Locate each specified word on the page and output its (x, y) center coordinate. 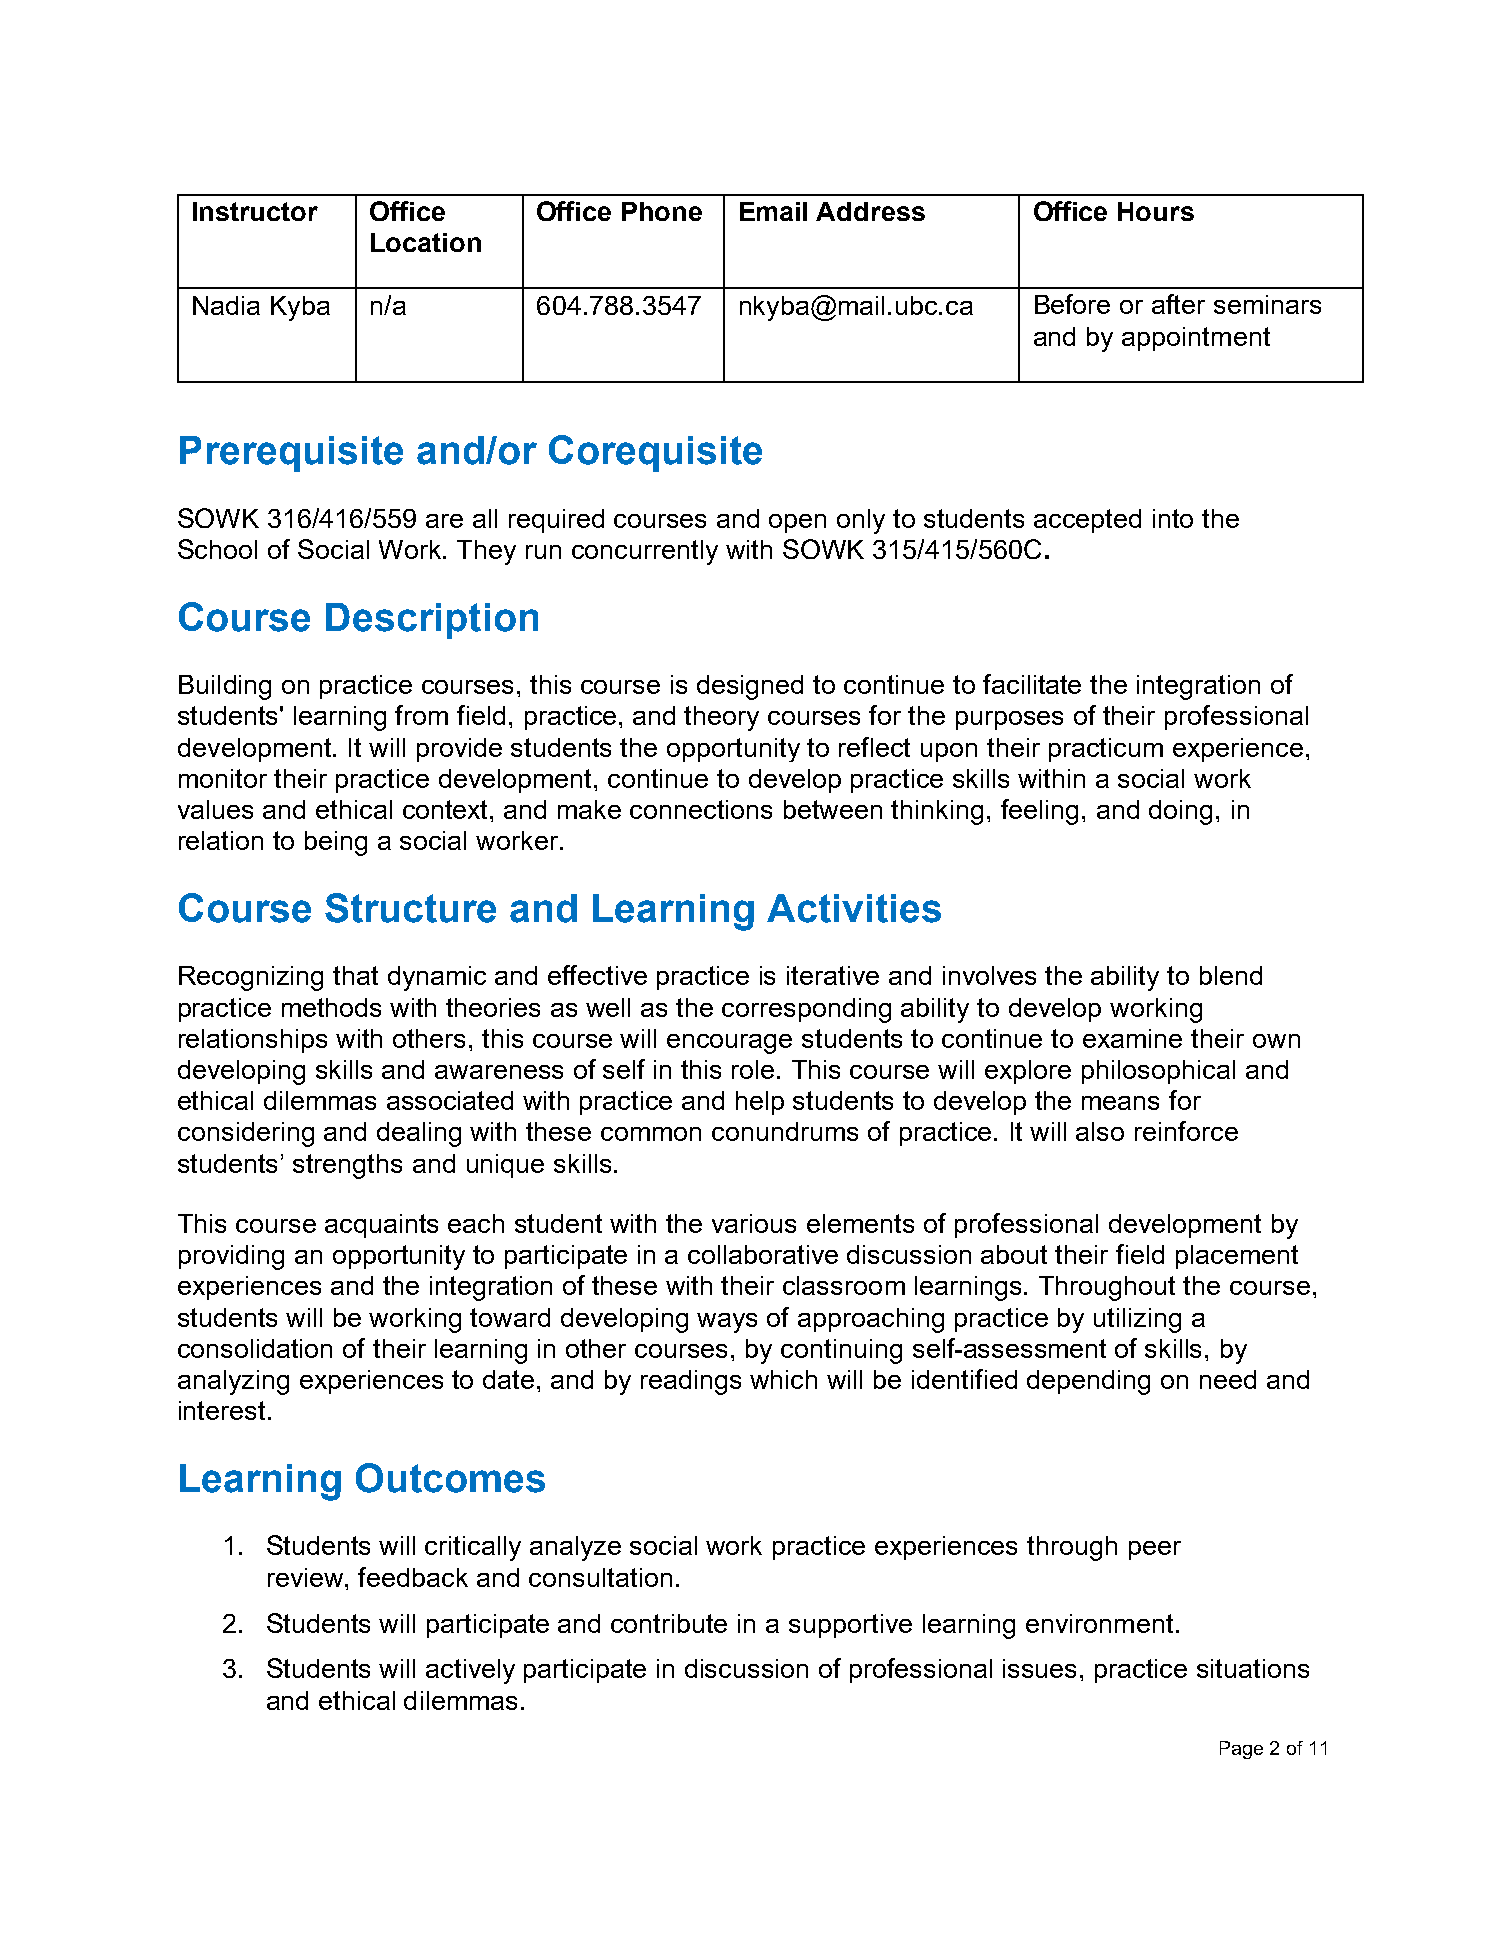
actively (470, 1671)
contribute (669, 1623)
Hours (1156, 211)
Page (1241, 1750)
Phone (662, 211)
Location (426, 242)
